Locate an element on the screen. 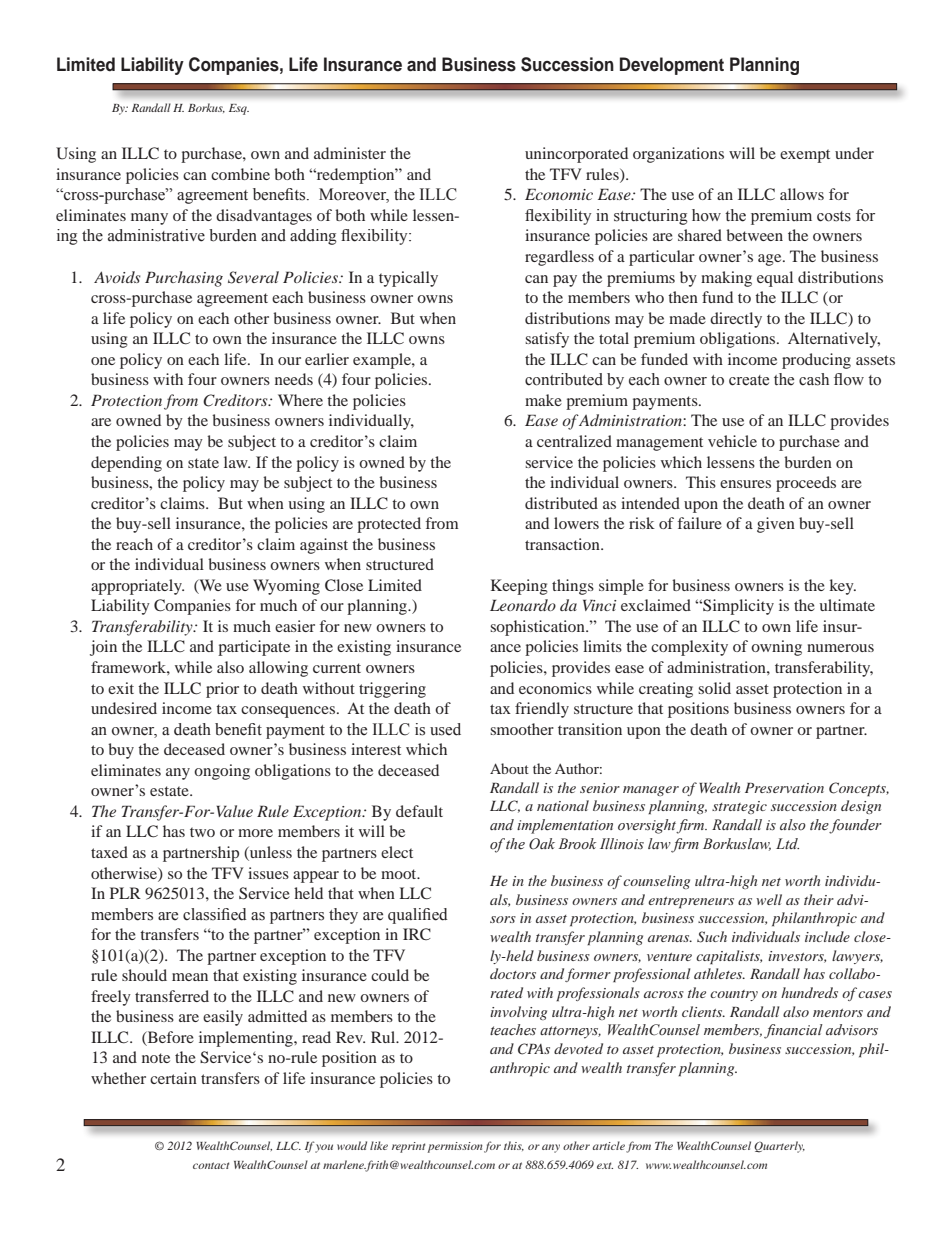  contact is located at coordinates (211, 1165).
